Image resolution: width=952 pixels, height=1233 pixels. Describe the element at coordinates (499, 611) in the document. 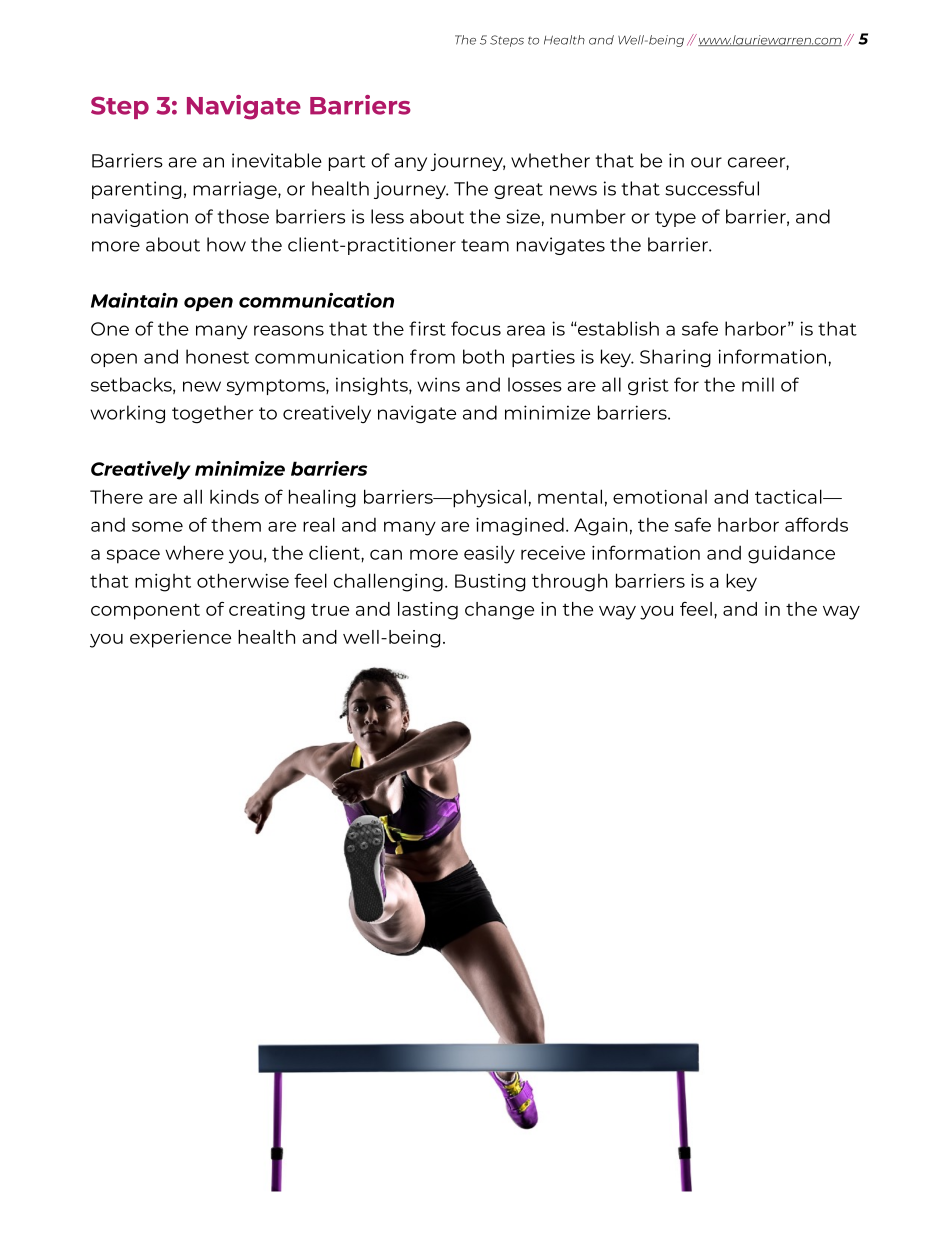

I see `change` at that location.
